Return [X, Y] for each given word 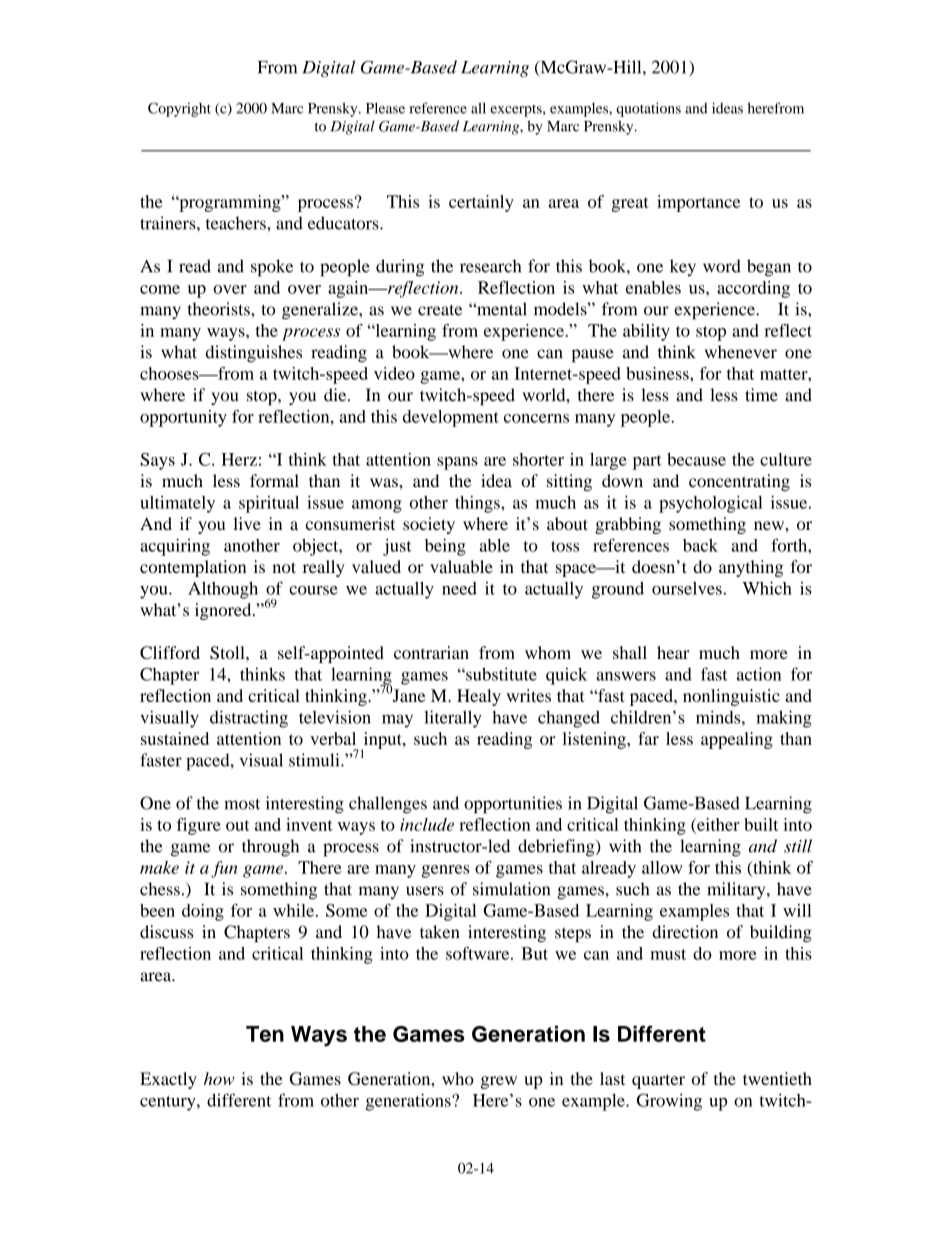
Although [223, 590]
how [219, 1078]
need [459, 588]
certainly [481, 203]
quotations [649, 109]
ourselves [688, 588]
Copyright [179, 109]
